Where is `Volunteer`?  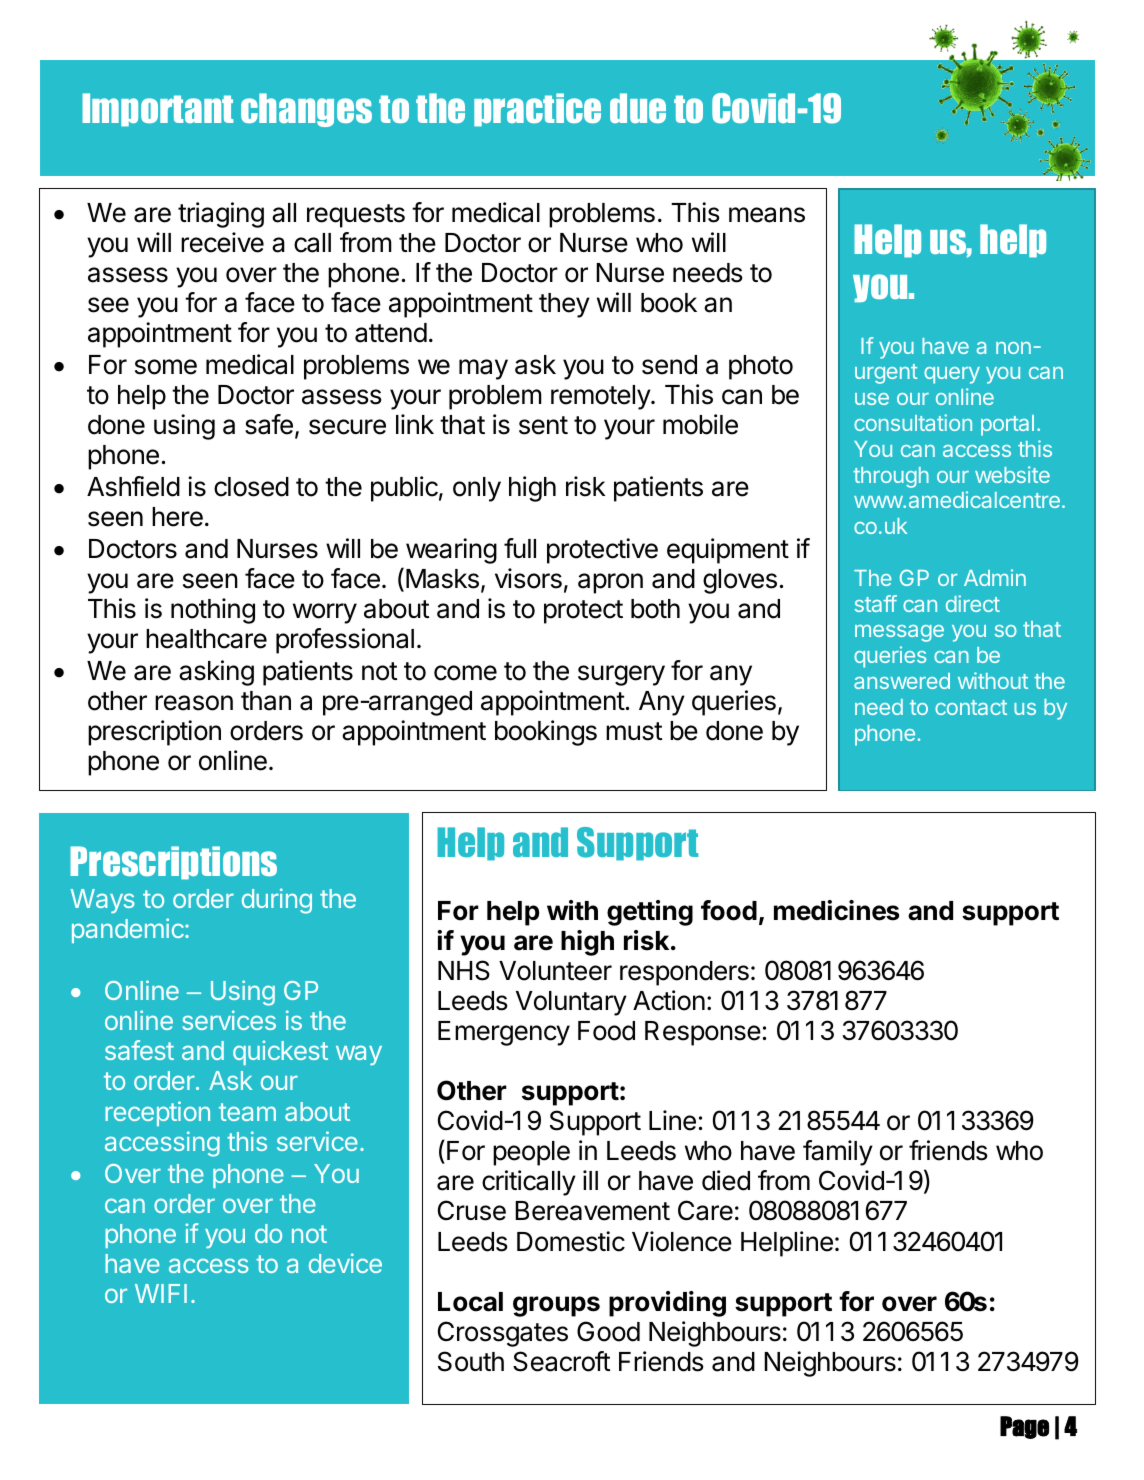 Volunteer is located at coordinates (555, 971).
